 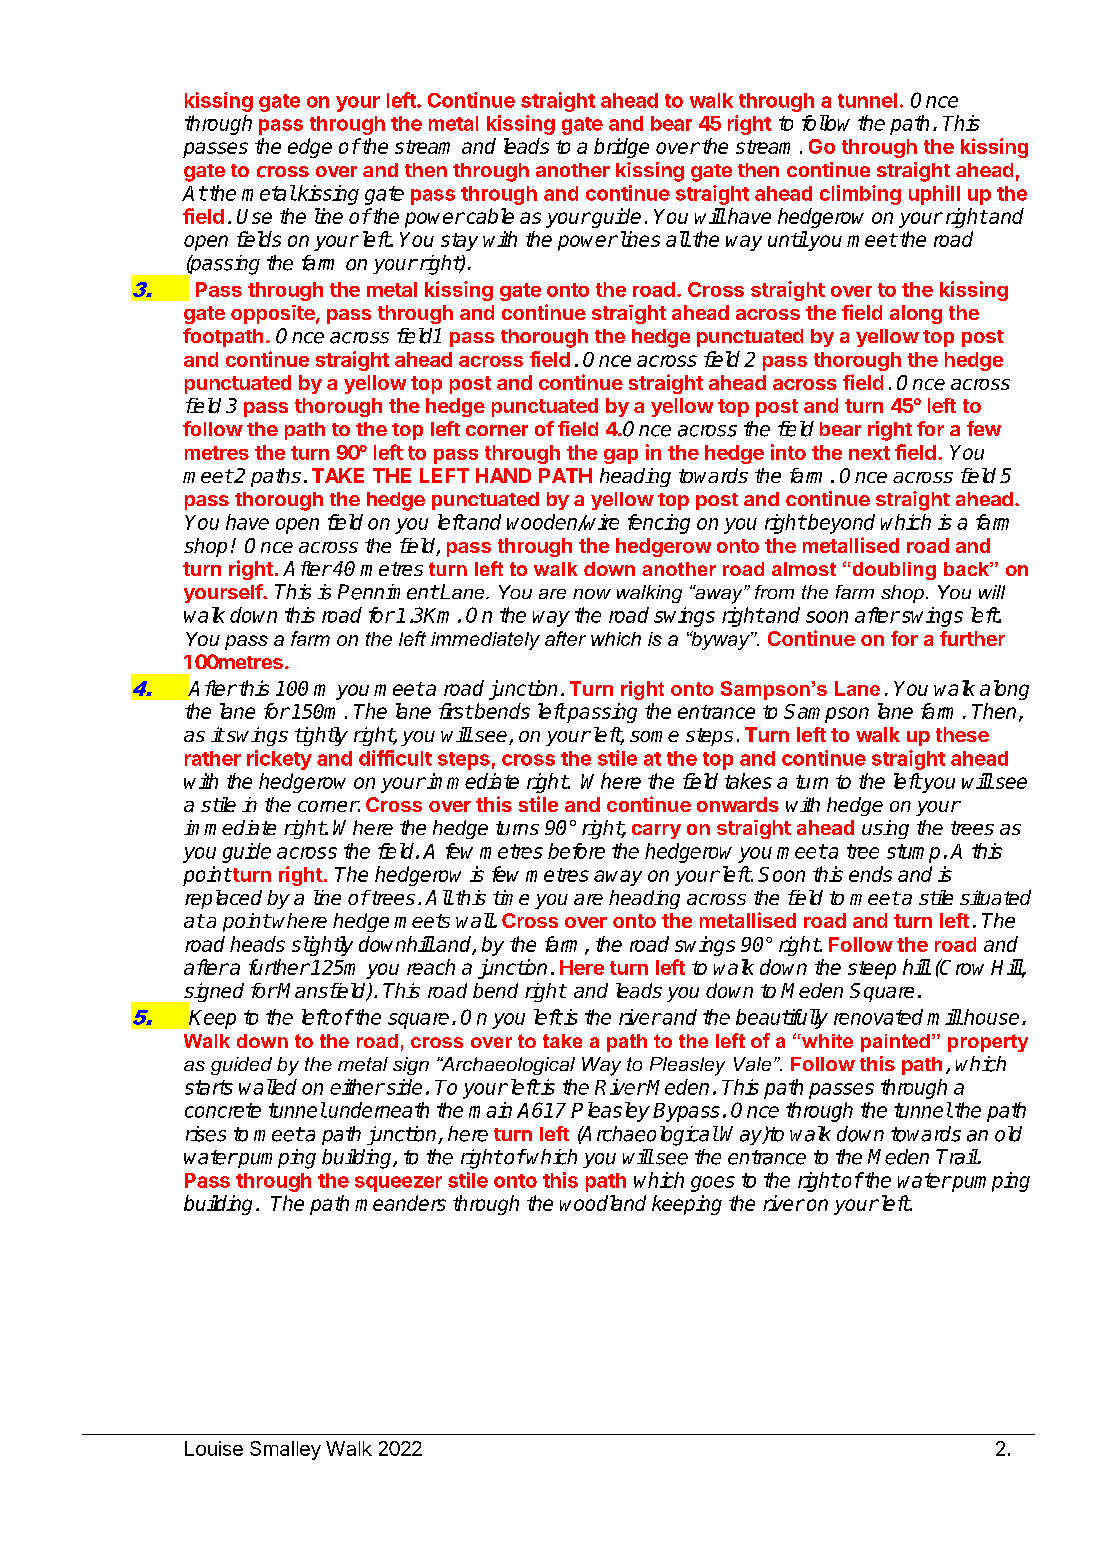 I want to click on climbing, so click(x=860, y=195).
